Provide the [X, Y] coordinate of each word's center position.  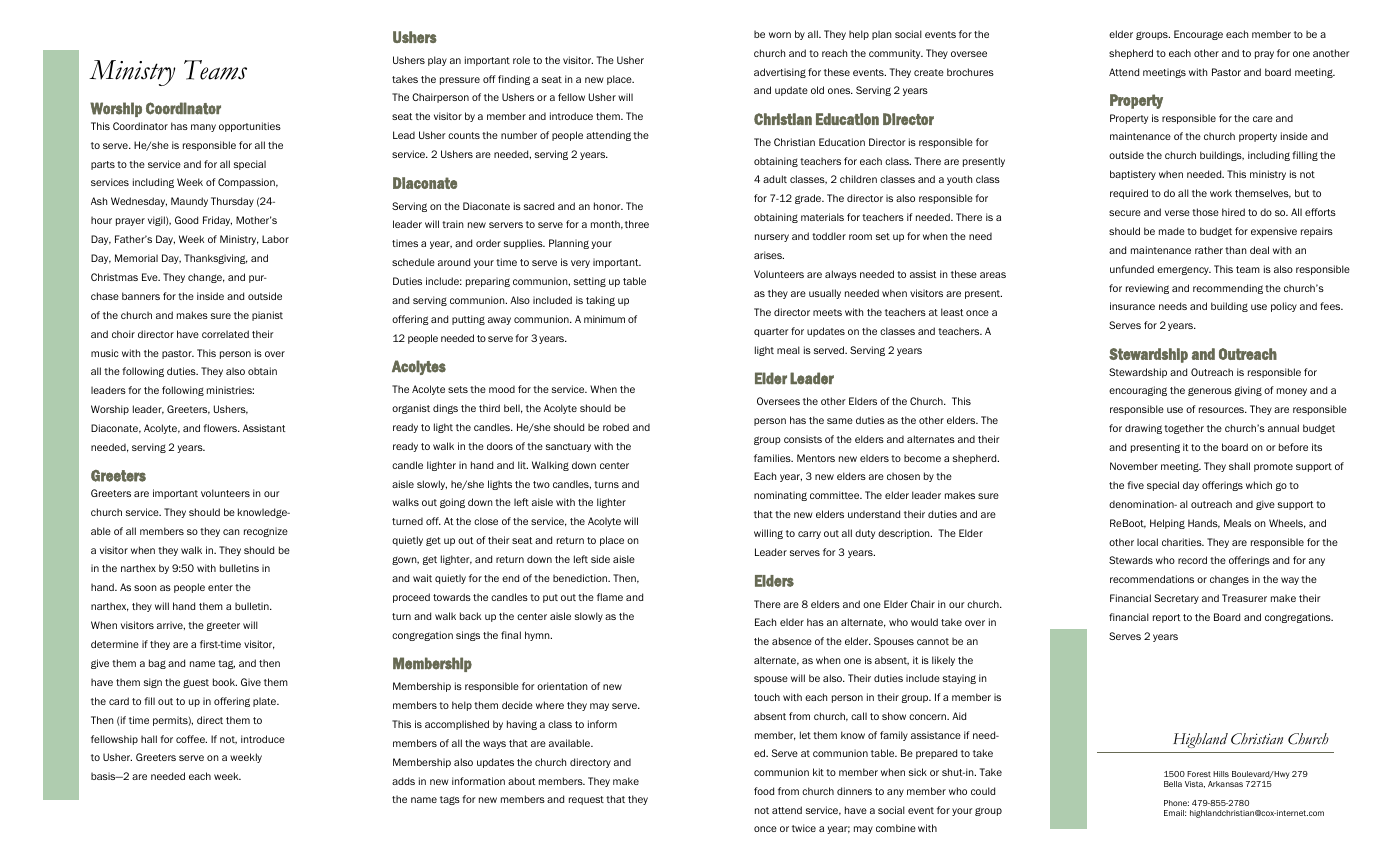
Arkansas [1225, 784]
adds [403, 781]
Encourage [1198, 35]
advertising [780, 73]
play [437, 61]
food [764, 791]
